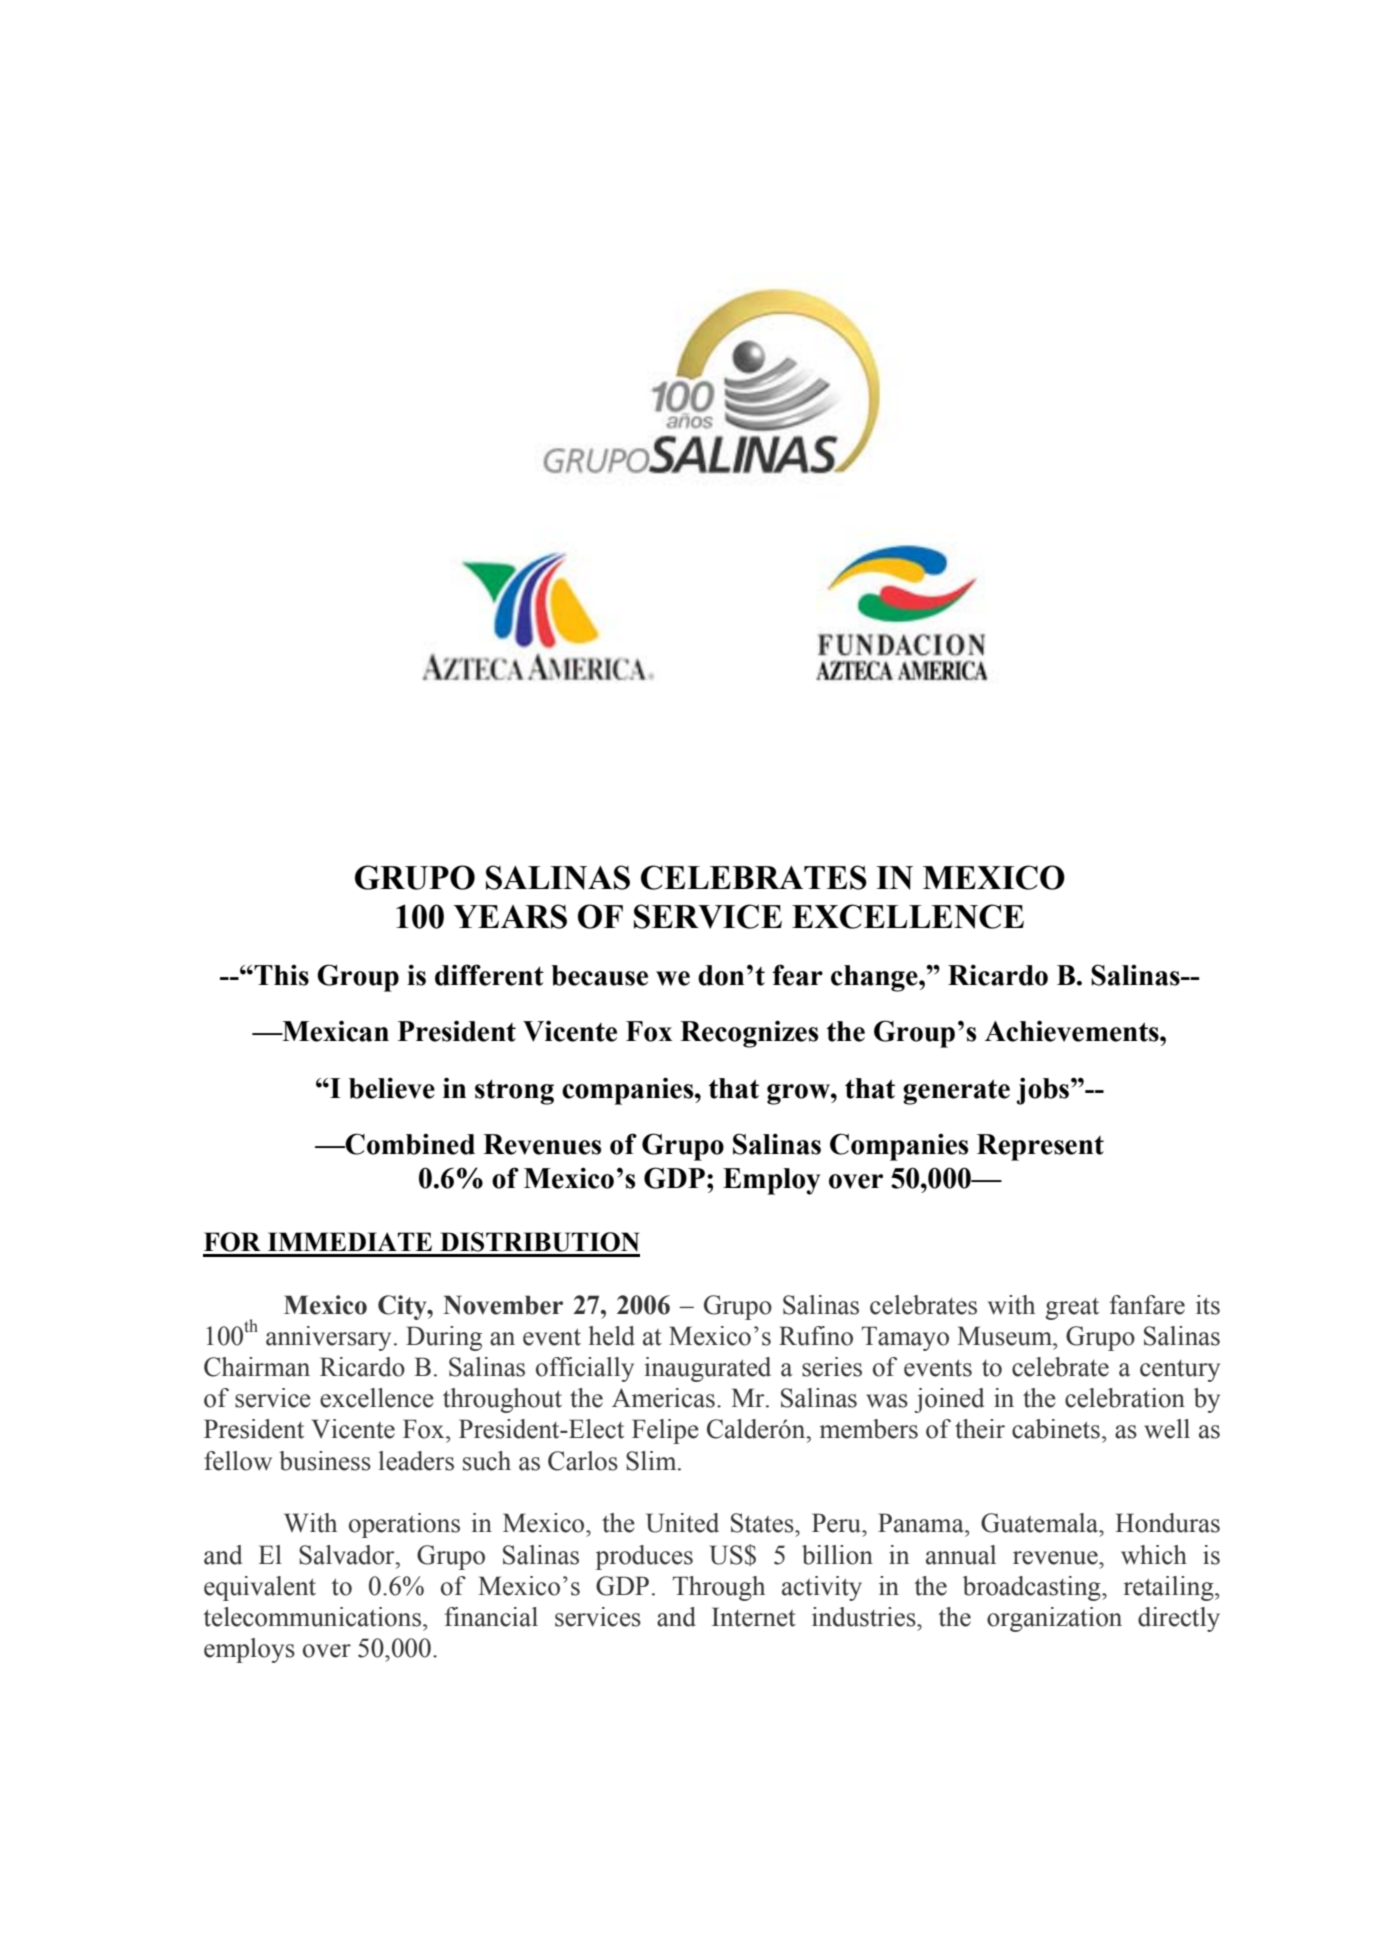  I want to click on change, so click(875, 978).
